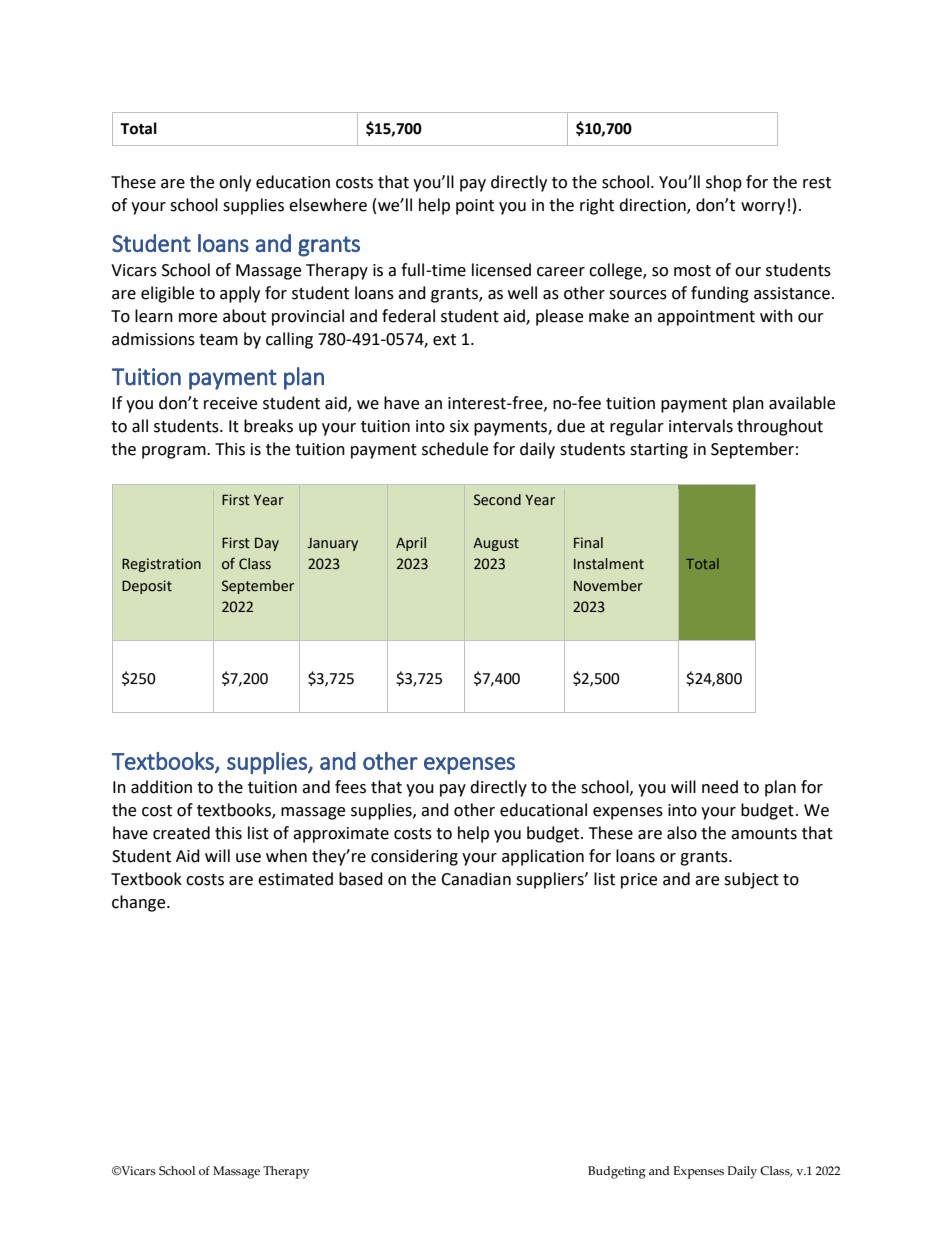 The height and width of the screenshot is (1233, 952). What do you see at coordinates (609, 564) in the screenshot?
I see `Instalment` at bounding box center [609, 564].
